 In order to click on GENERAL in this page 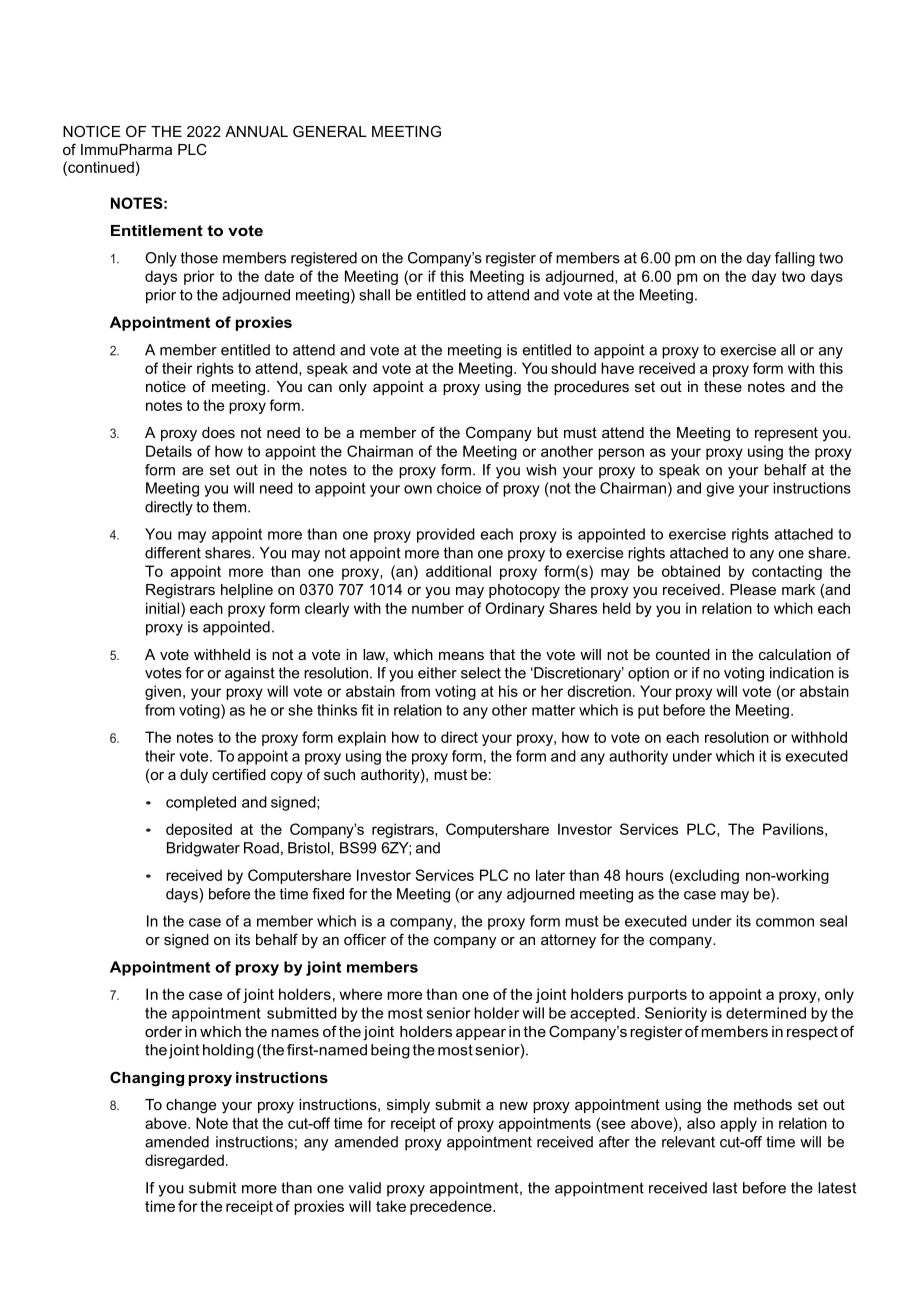, I will do `click(330, 131)`.
